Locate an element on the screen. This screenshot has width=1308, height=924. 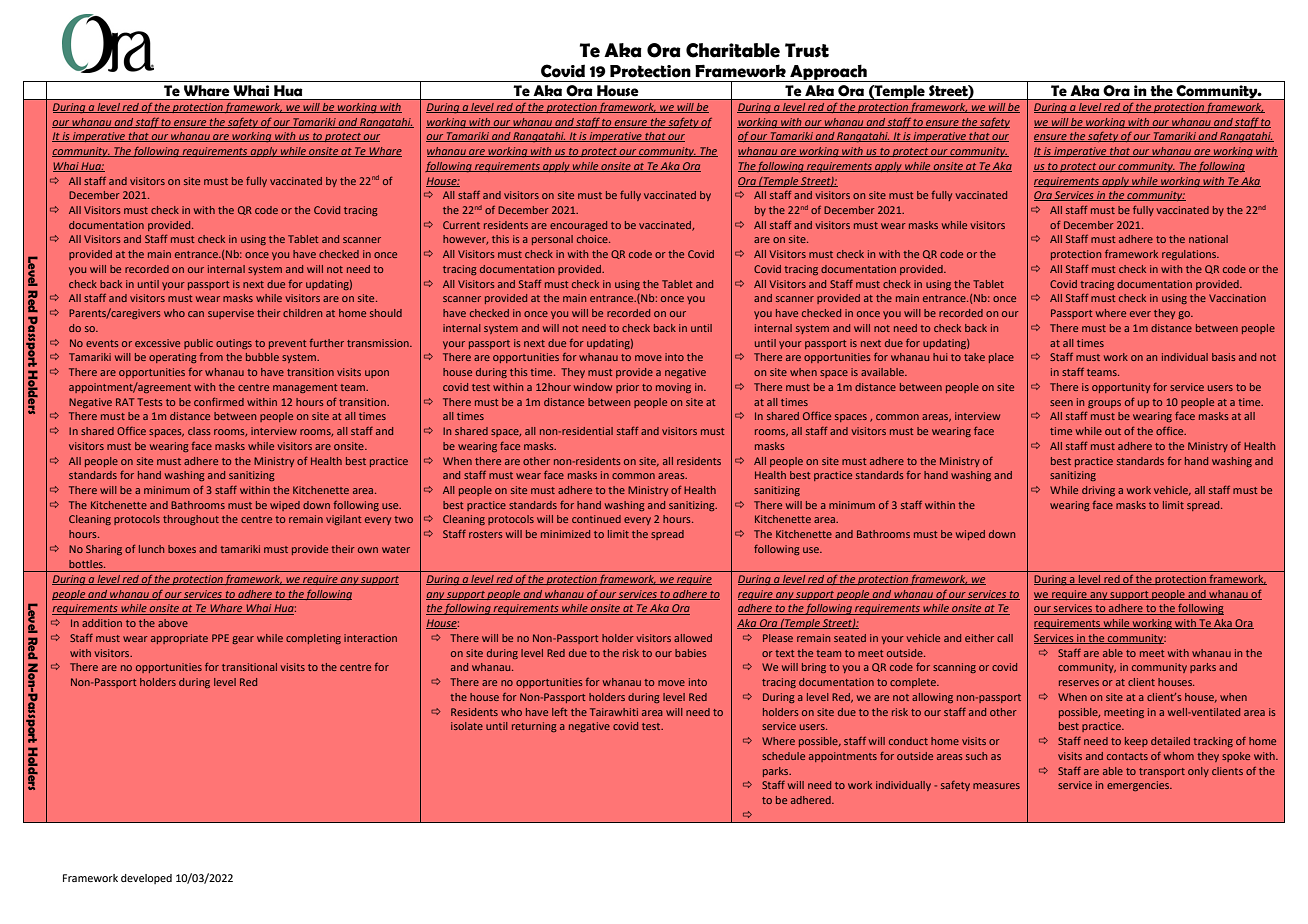
driving is located at coordinates (1098, 491).
